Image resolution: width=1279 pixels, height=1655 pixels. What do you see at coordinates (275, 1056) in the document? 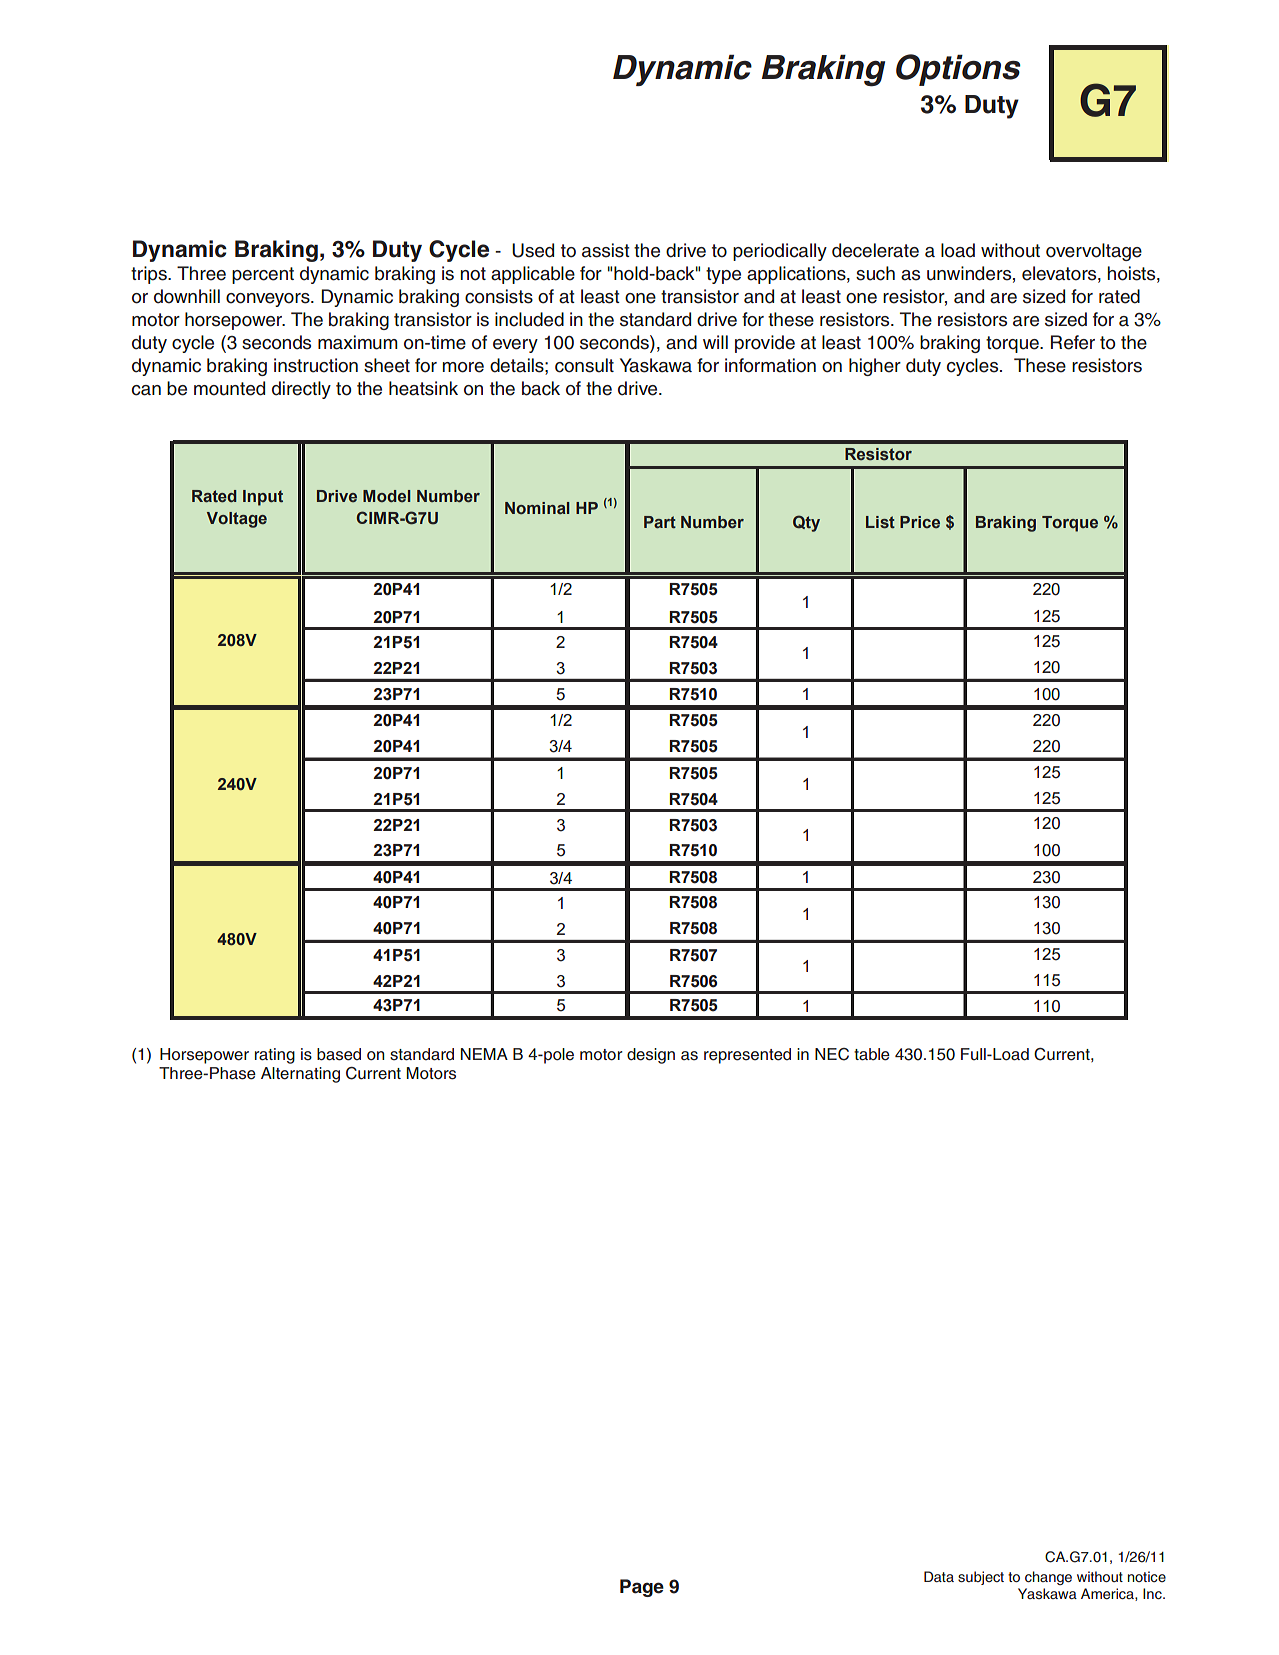
I see `rating` at bounding box center [275, 1056].
